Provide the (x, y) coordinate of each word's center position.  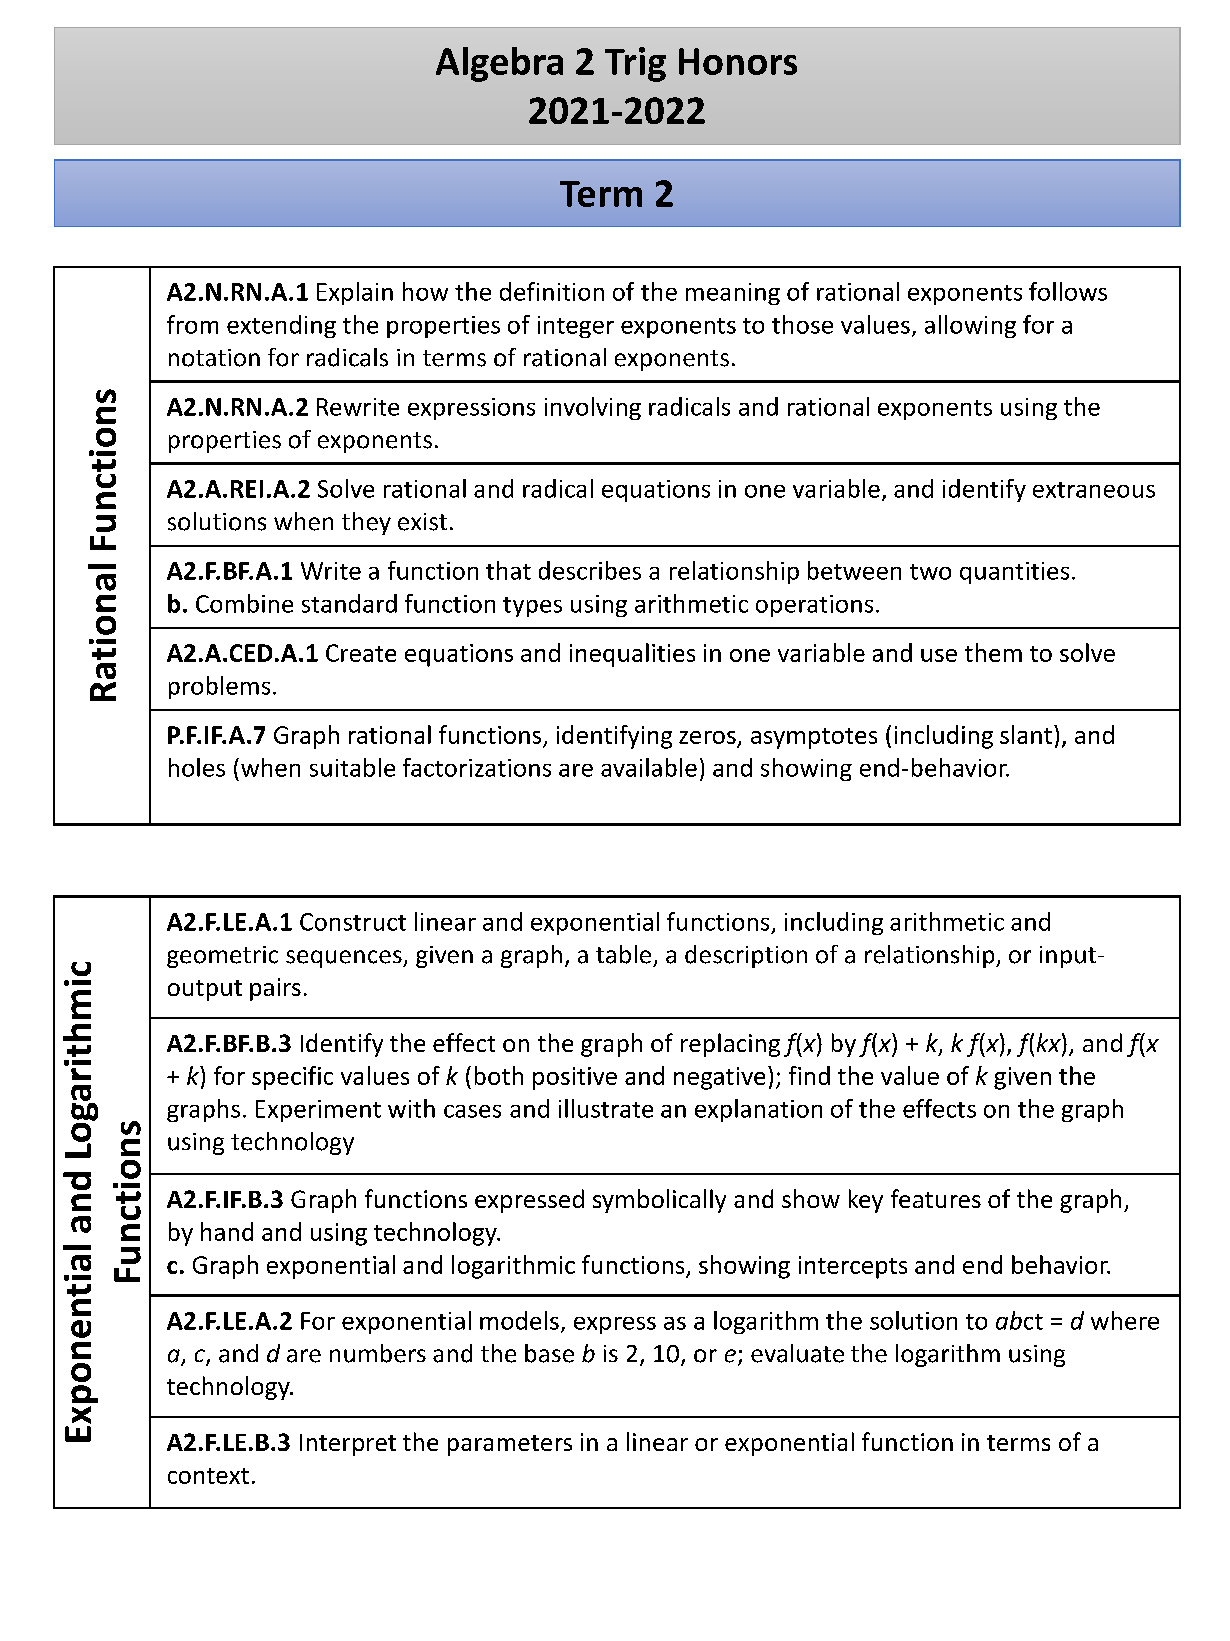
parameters (510, 1445)
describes (590, 570)
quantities (1014, 573)
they (366, 523)
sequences (345, 959)
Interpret (348, 1445)
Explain (355, 293)
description (746, 956)
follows (1068, 291)
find (809, 1075)
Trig (635, 64)
